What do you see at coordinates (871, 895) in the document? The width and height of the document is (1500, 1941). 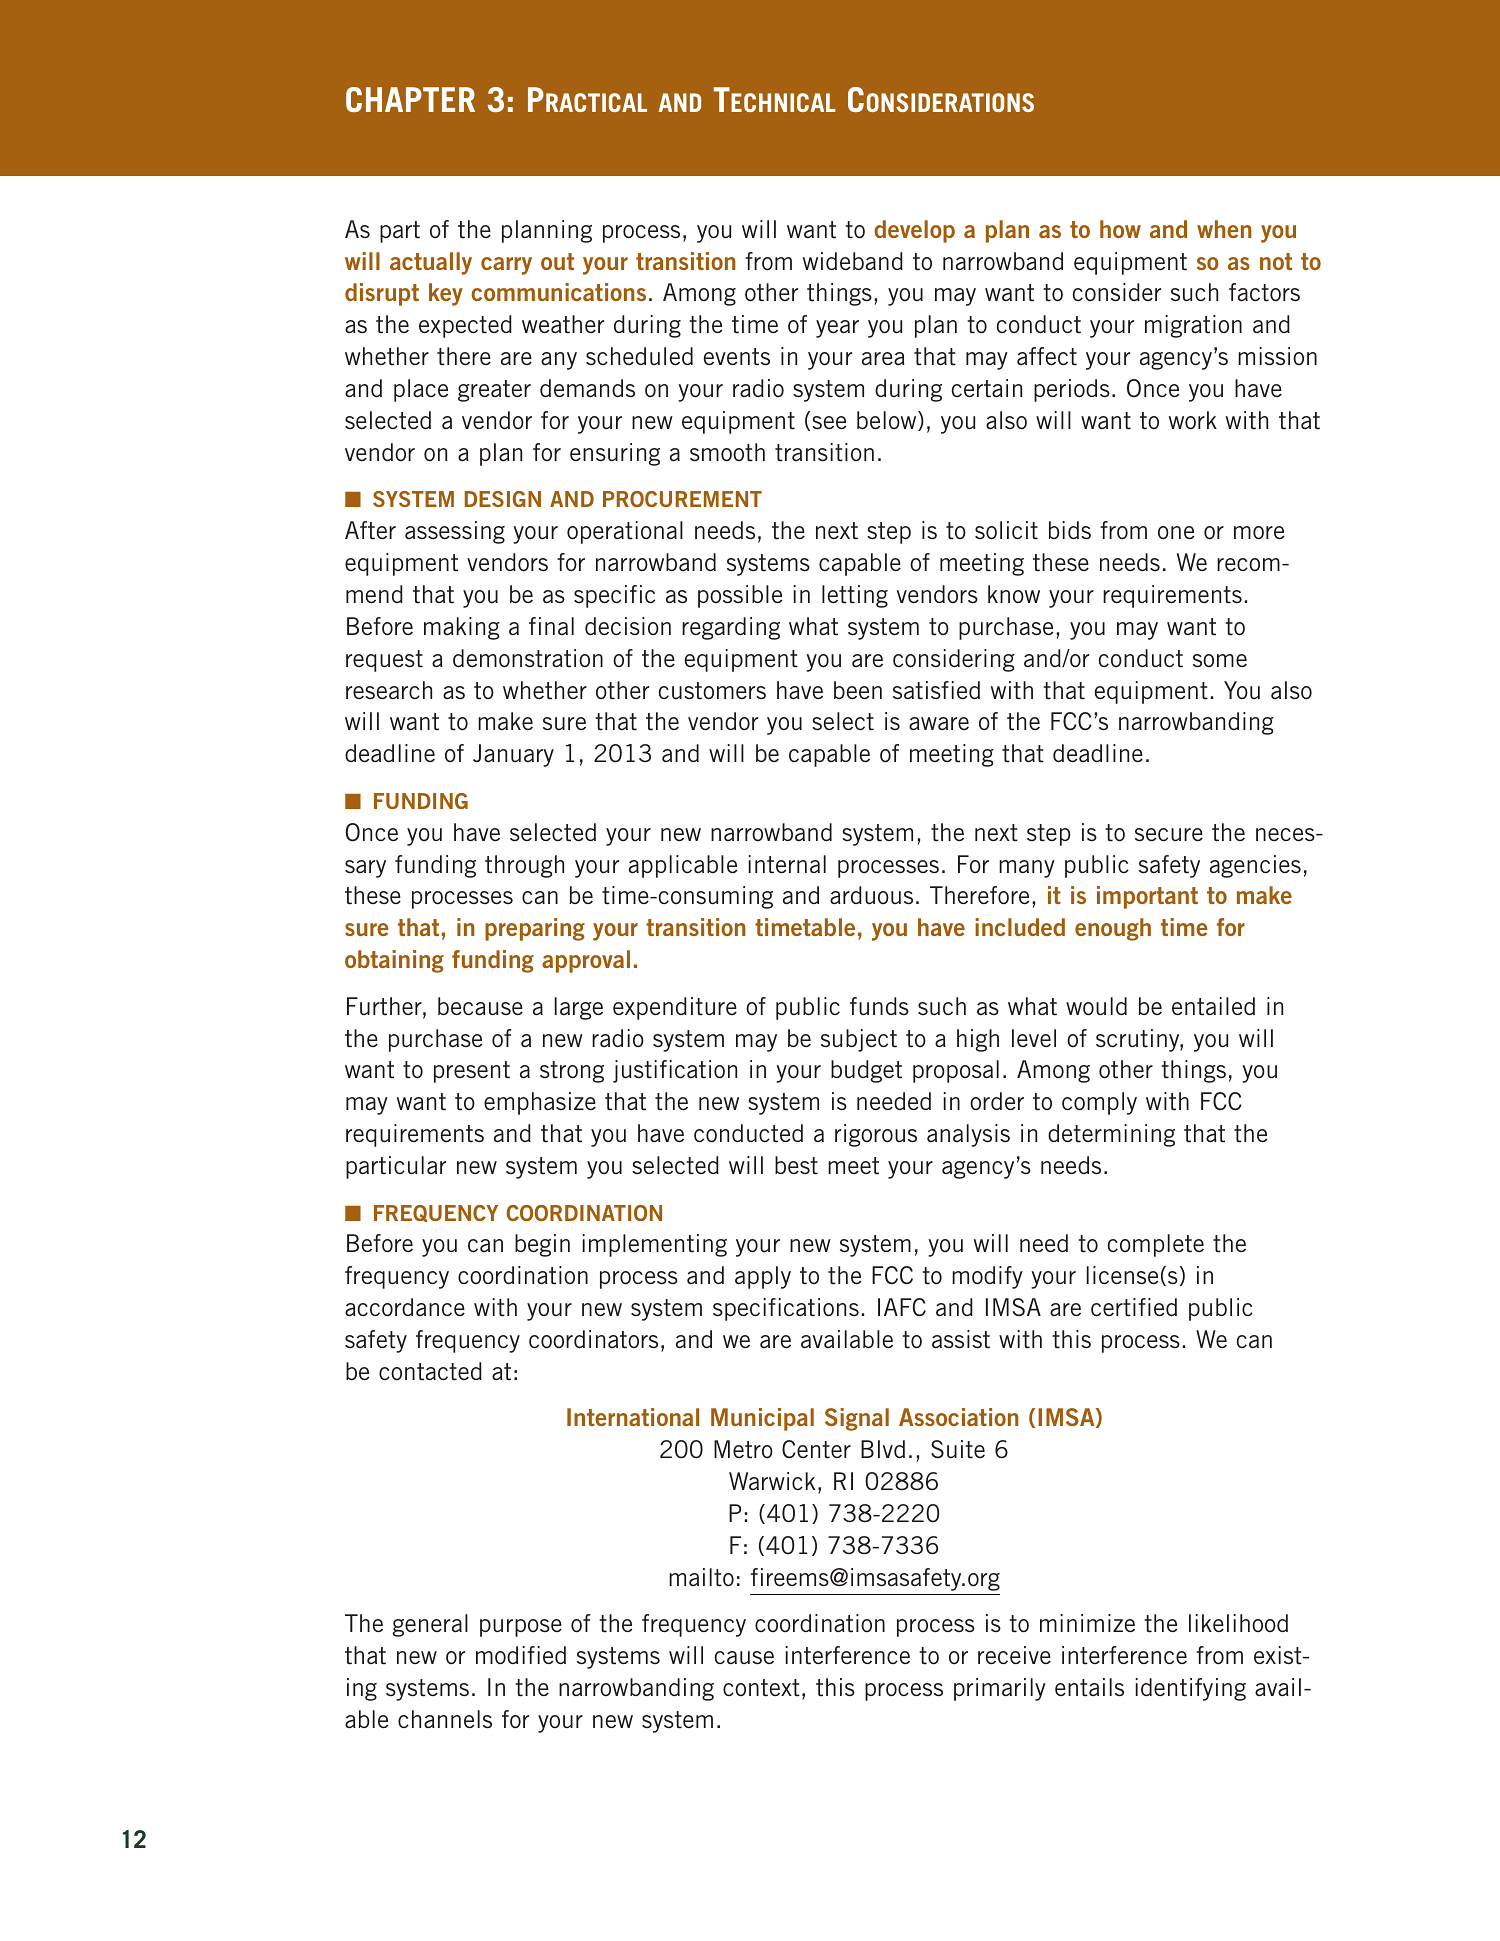 I see `arduous` at bounding box center [871, 895].
